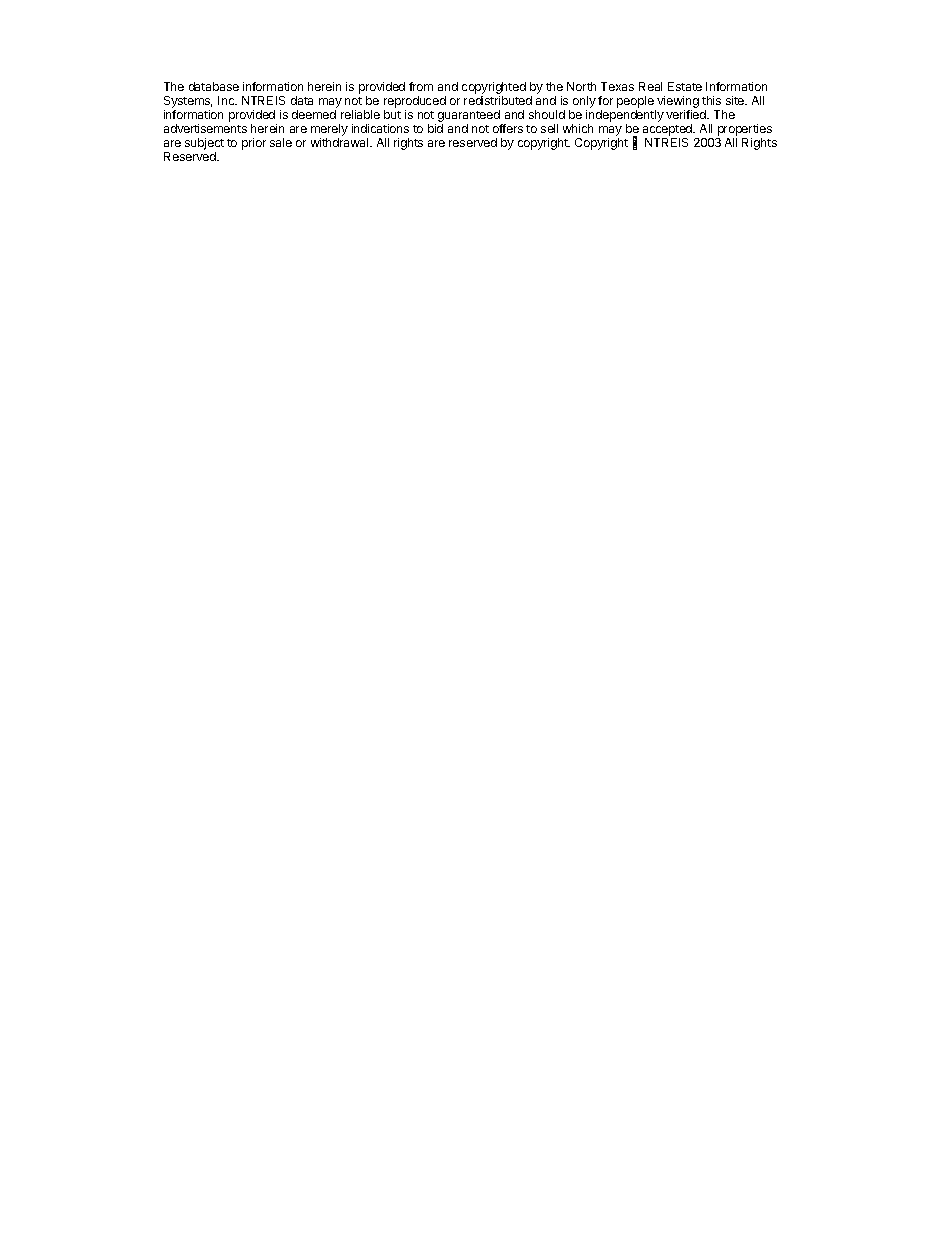 The image size is (952, 1233). What do you see at coordinates (669, 131) in the screenshot?
I see `accepted` at bounding box center [669, 131].
